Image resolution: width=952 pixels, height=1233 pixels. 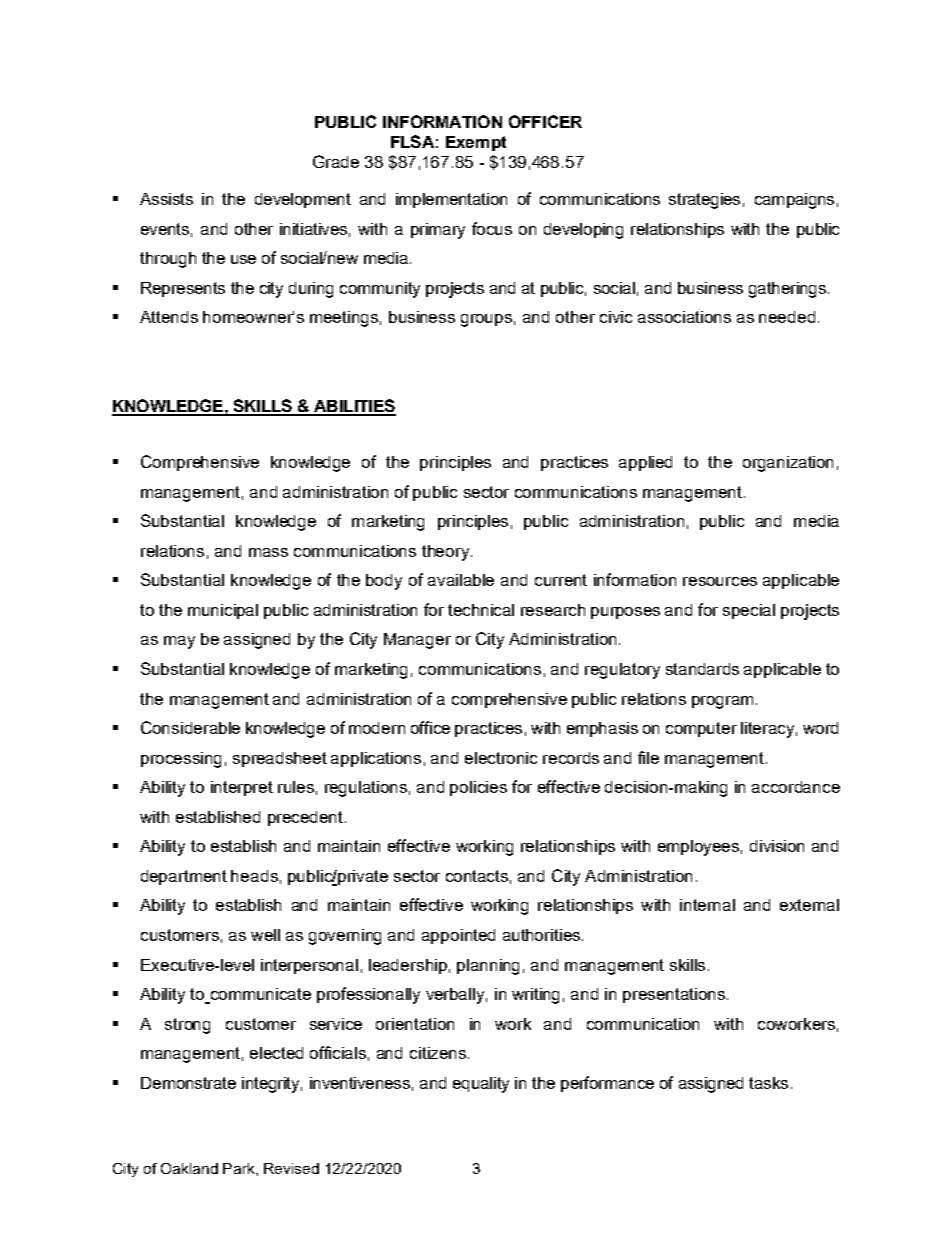 What do you see at coordinates (704, 201) in the page?
I see `strategies` at bounding box center [704, 201].
